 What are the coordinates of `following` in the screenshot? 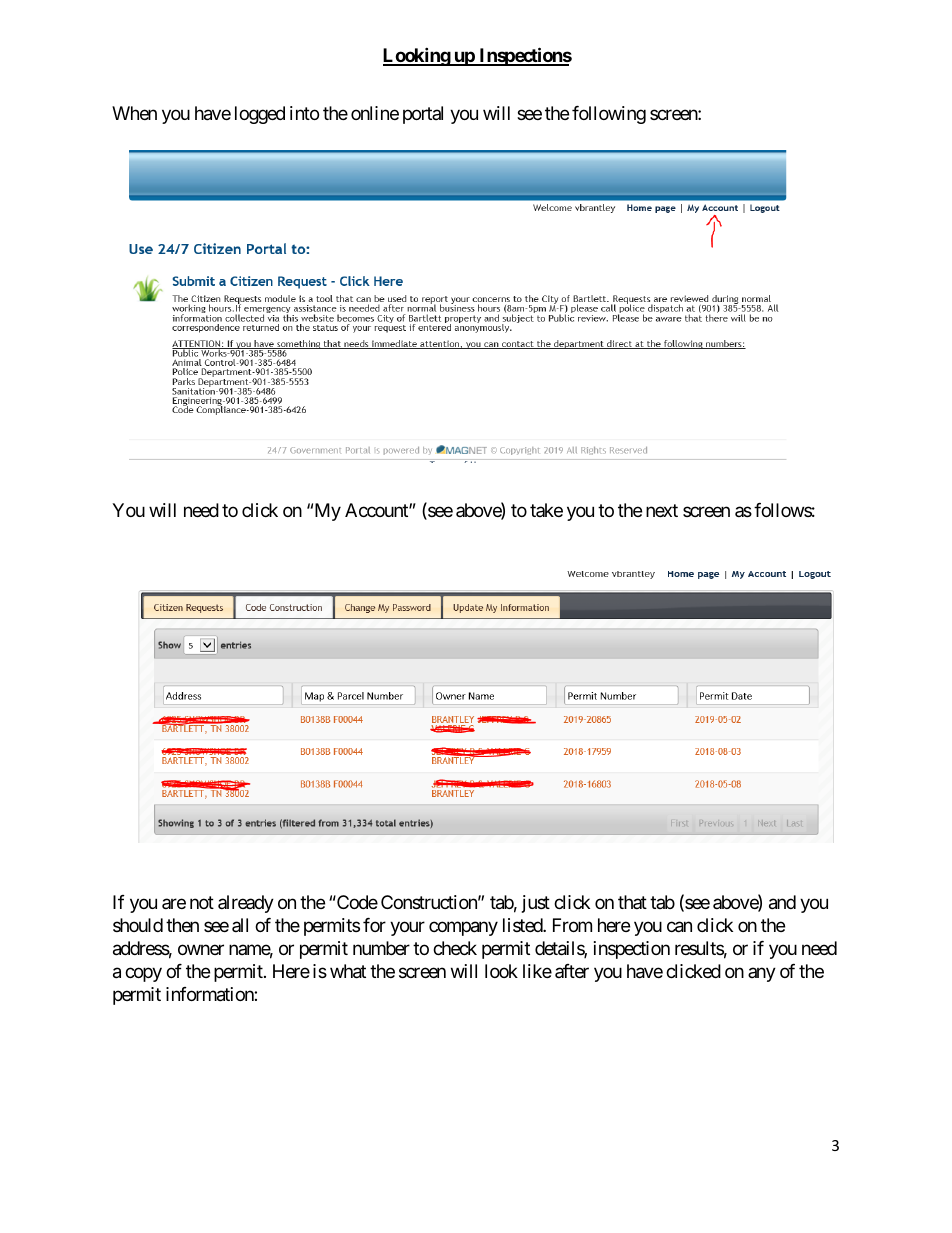 It's located at (609, 115).
